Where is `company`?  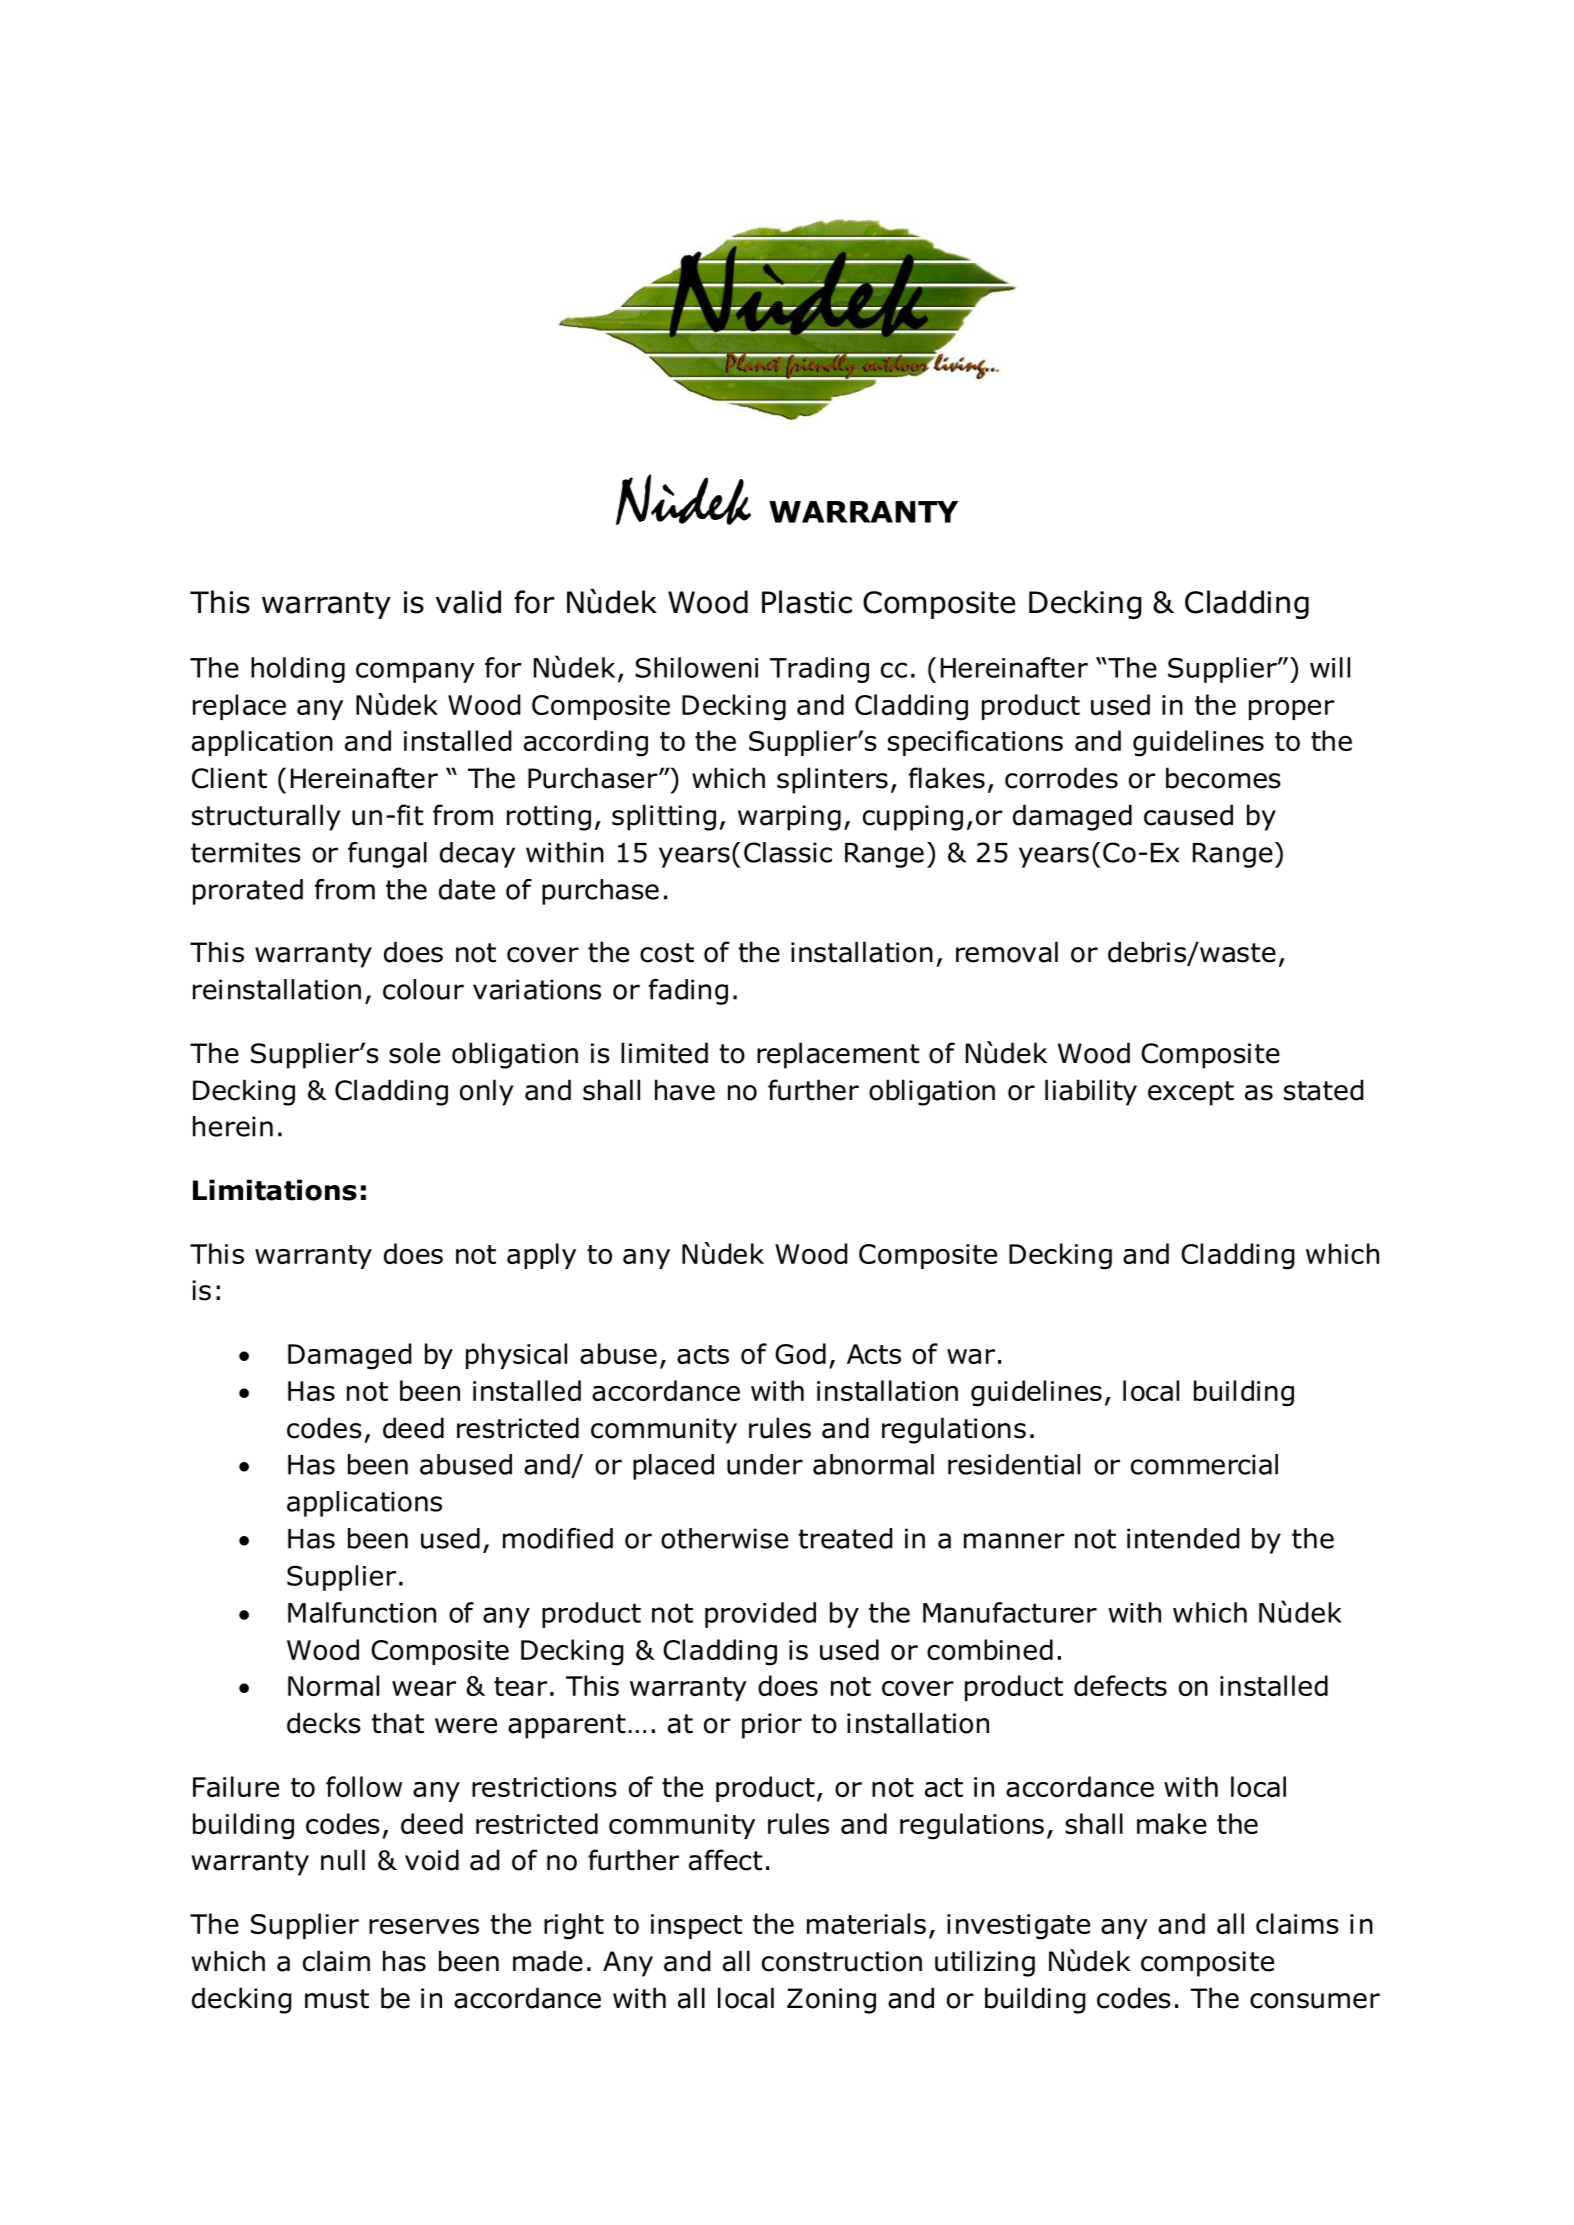 company is located at coordinates (415, 672).
